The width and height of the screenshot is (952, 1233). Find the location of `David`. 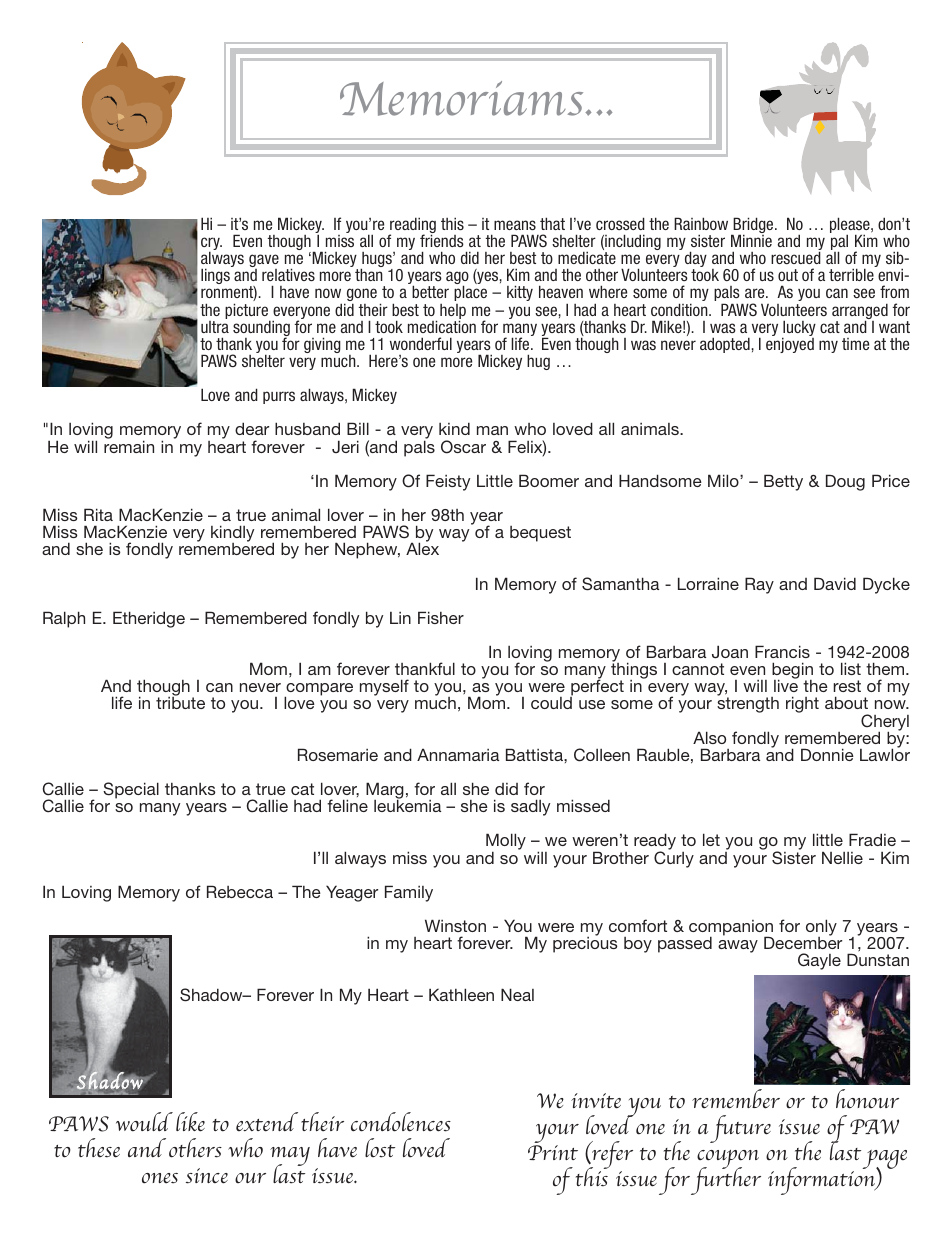

David is located at coordinates (835, 583).
